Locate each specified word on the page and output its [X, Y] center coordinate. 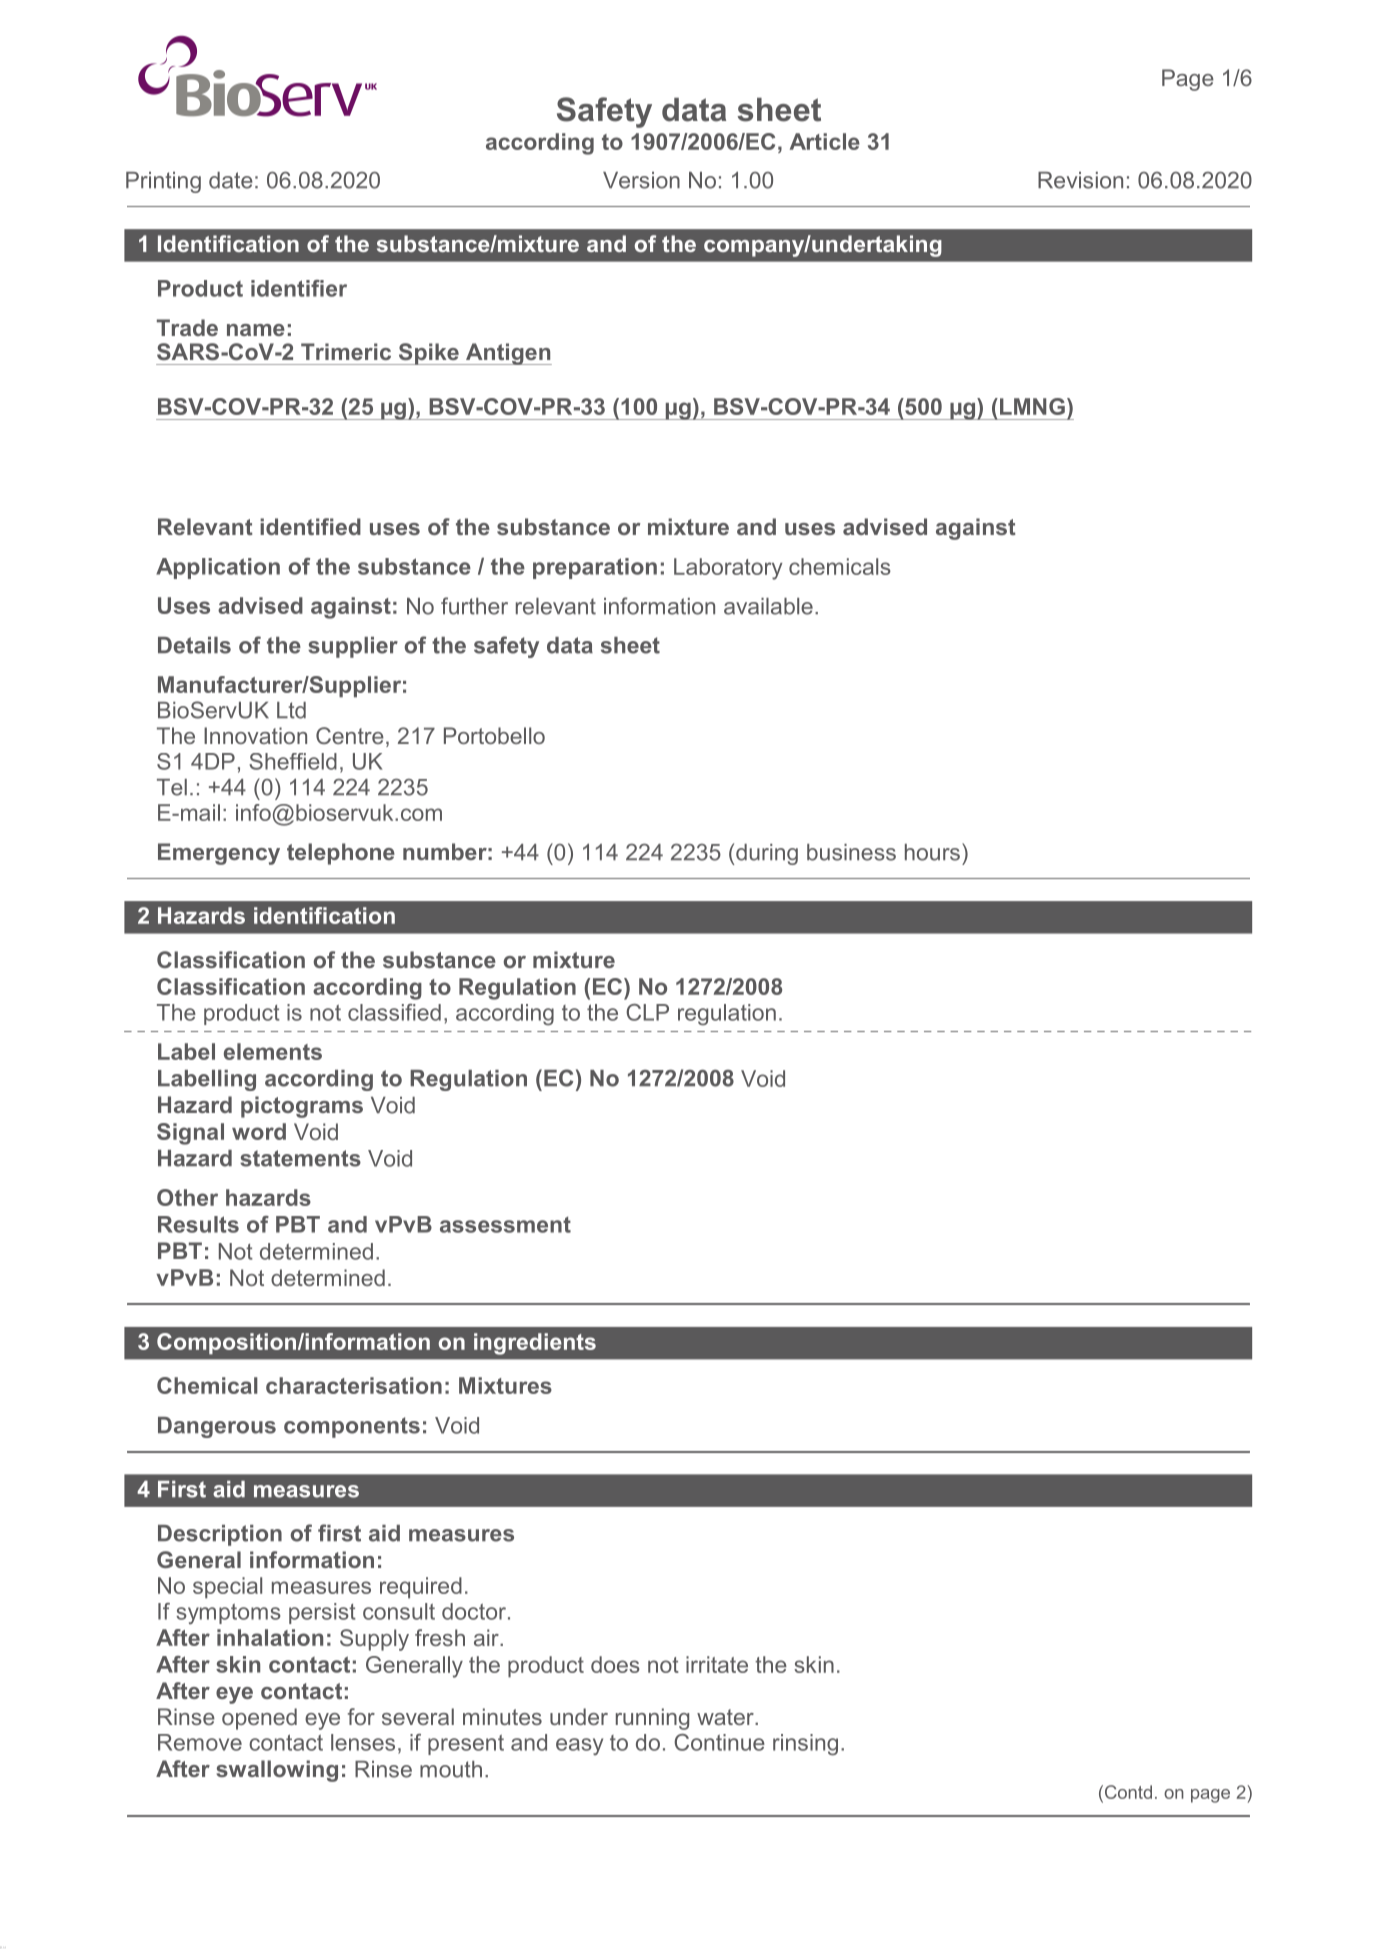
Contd [1127, 1792]
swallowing [277, 1771]
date [231, 180]
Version [641, 180]
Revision [1080, 180]
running [652, 1719]
